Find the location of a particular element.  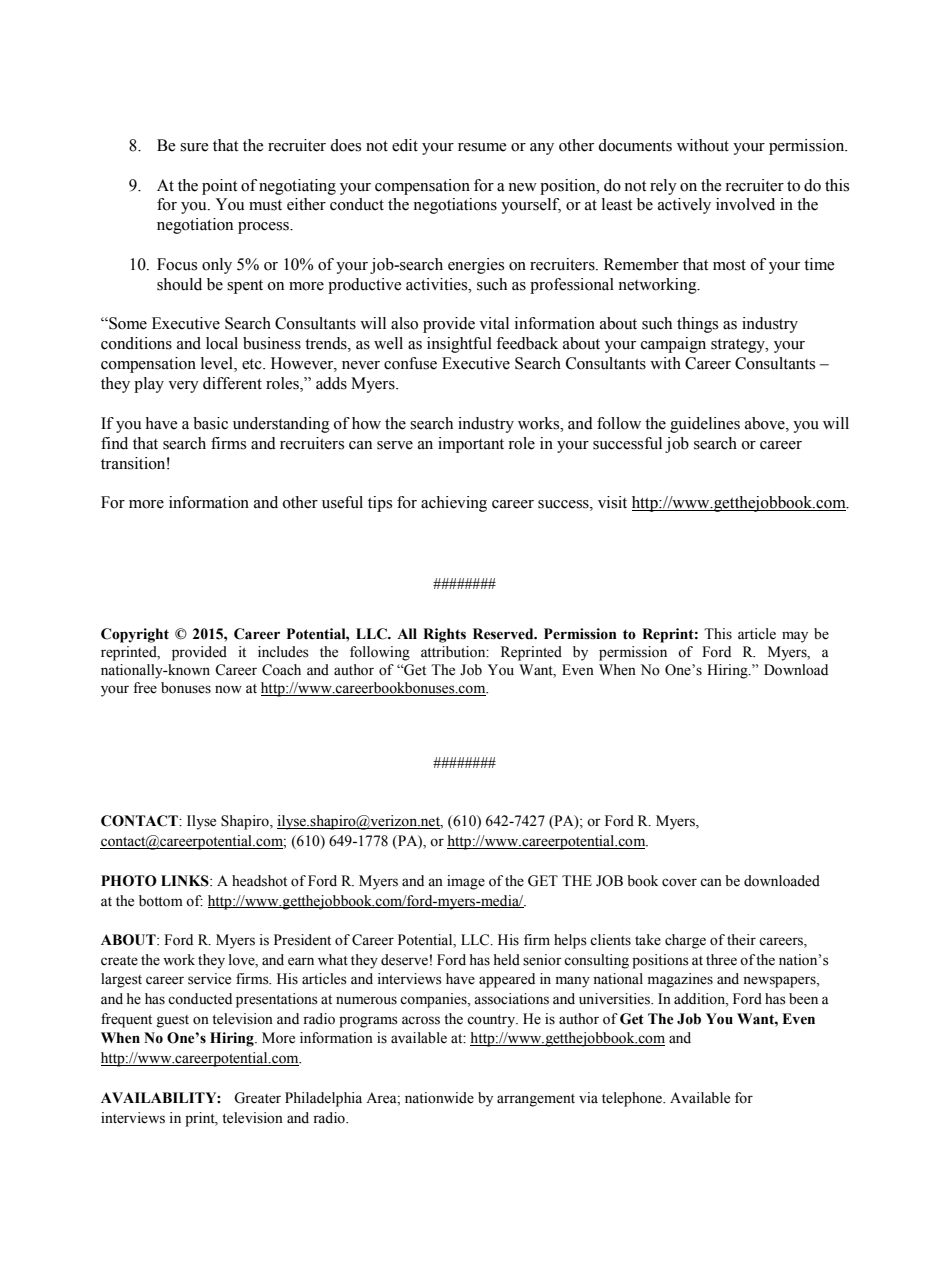

LINKS is located at coordinates (186, 881).
